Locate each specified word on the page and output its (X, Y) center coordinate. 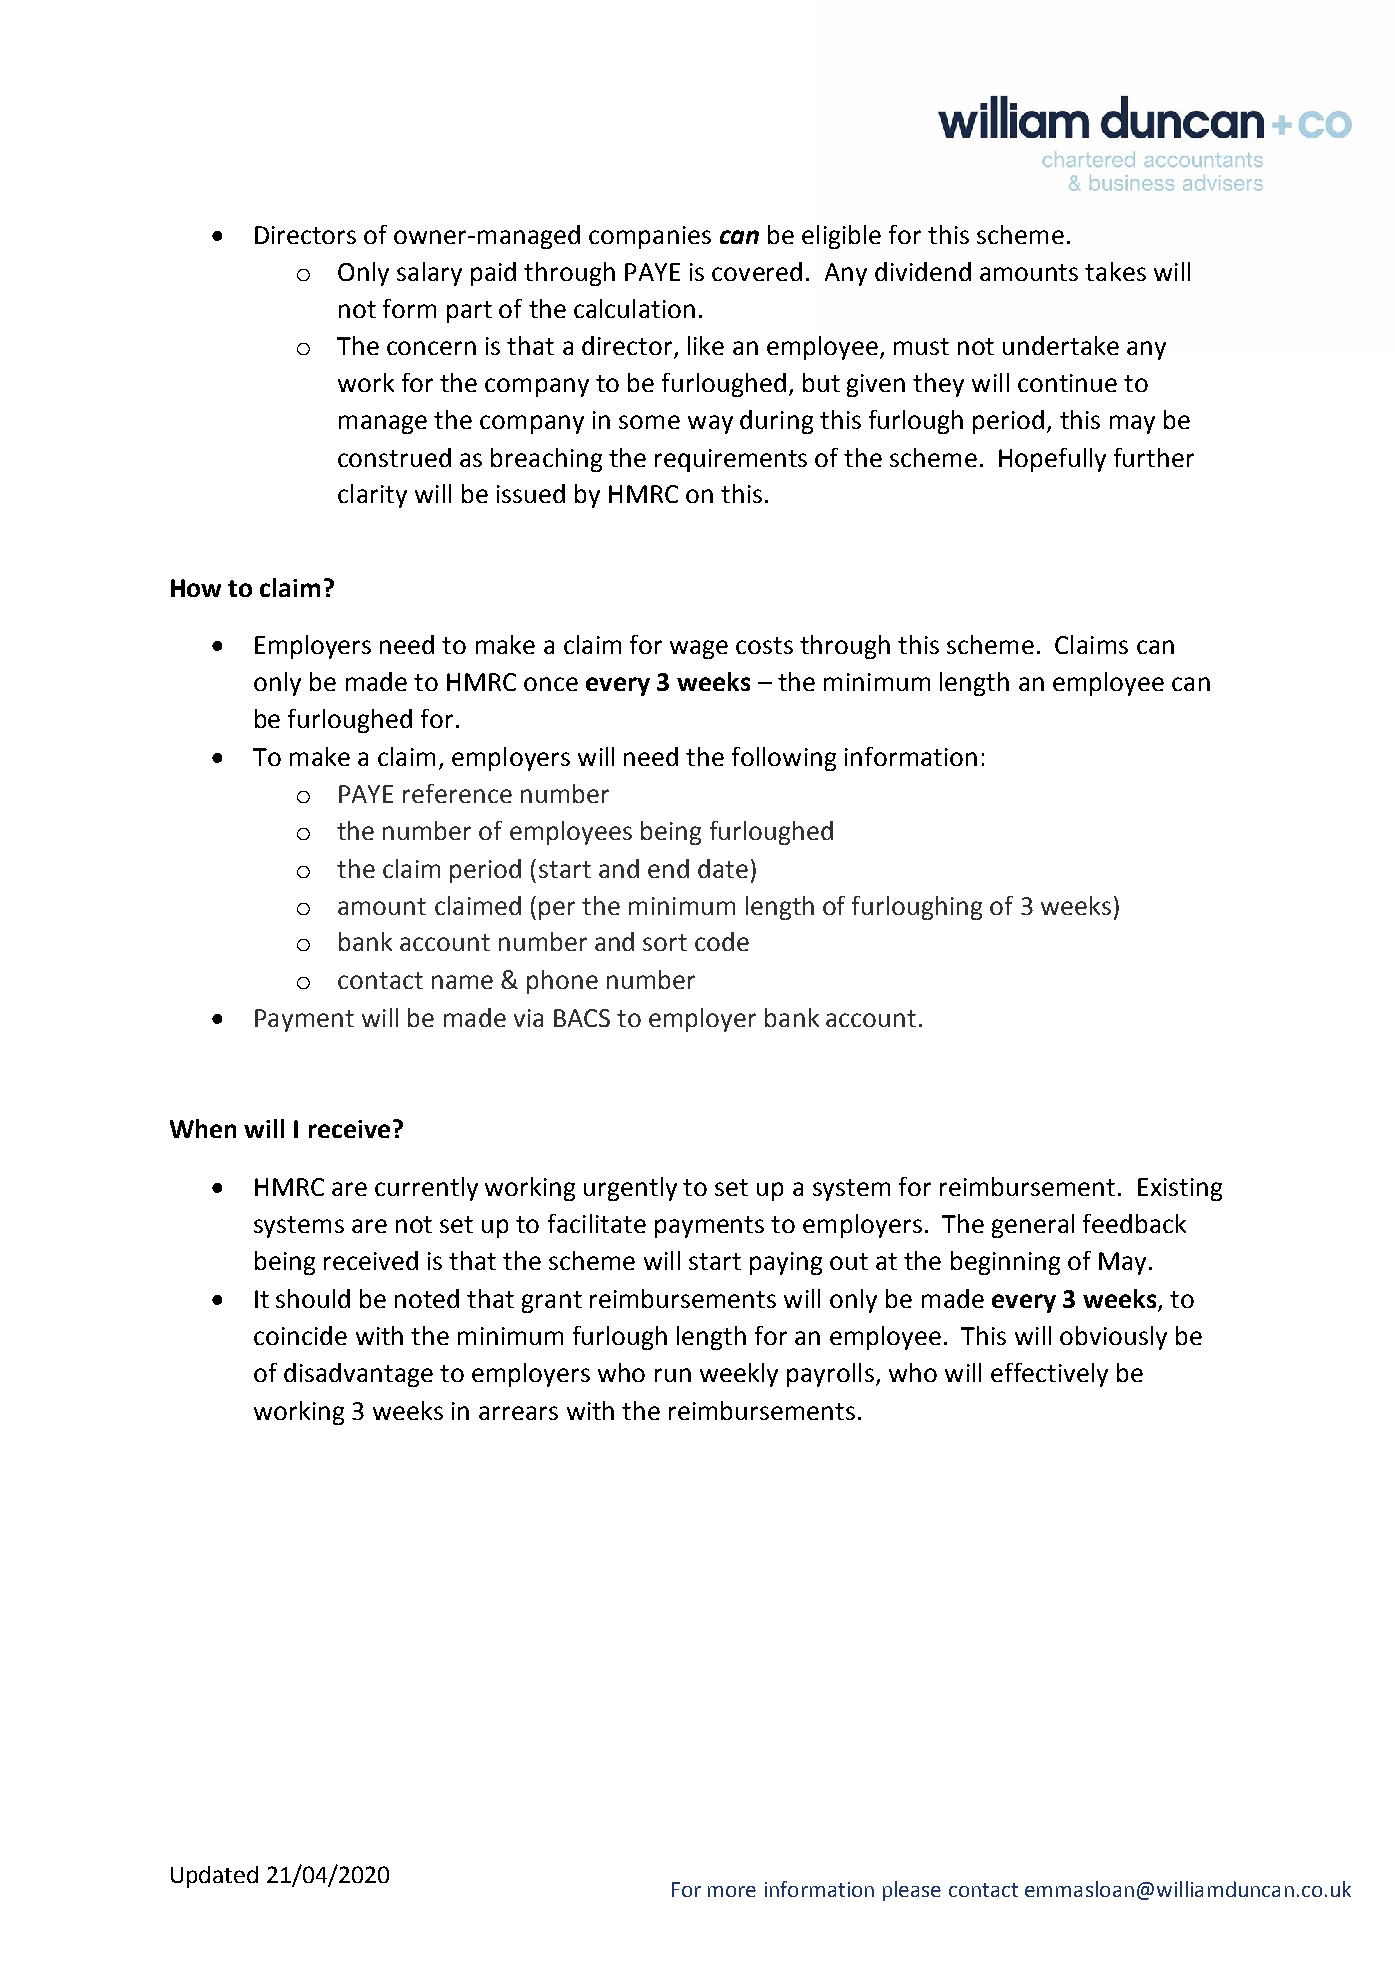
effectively (1049, 1375)
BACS (582, 1018)
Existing (1180, 1189)
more (732, 1891)
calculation (634, 308)
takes (1115, 271)
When (203, 1128)
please (912, 1891)
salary (429, 274)
